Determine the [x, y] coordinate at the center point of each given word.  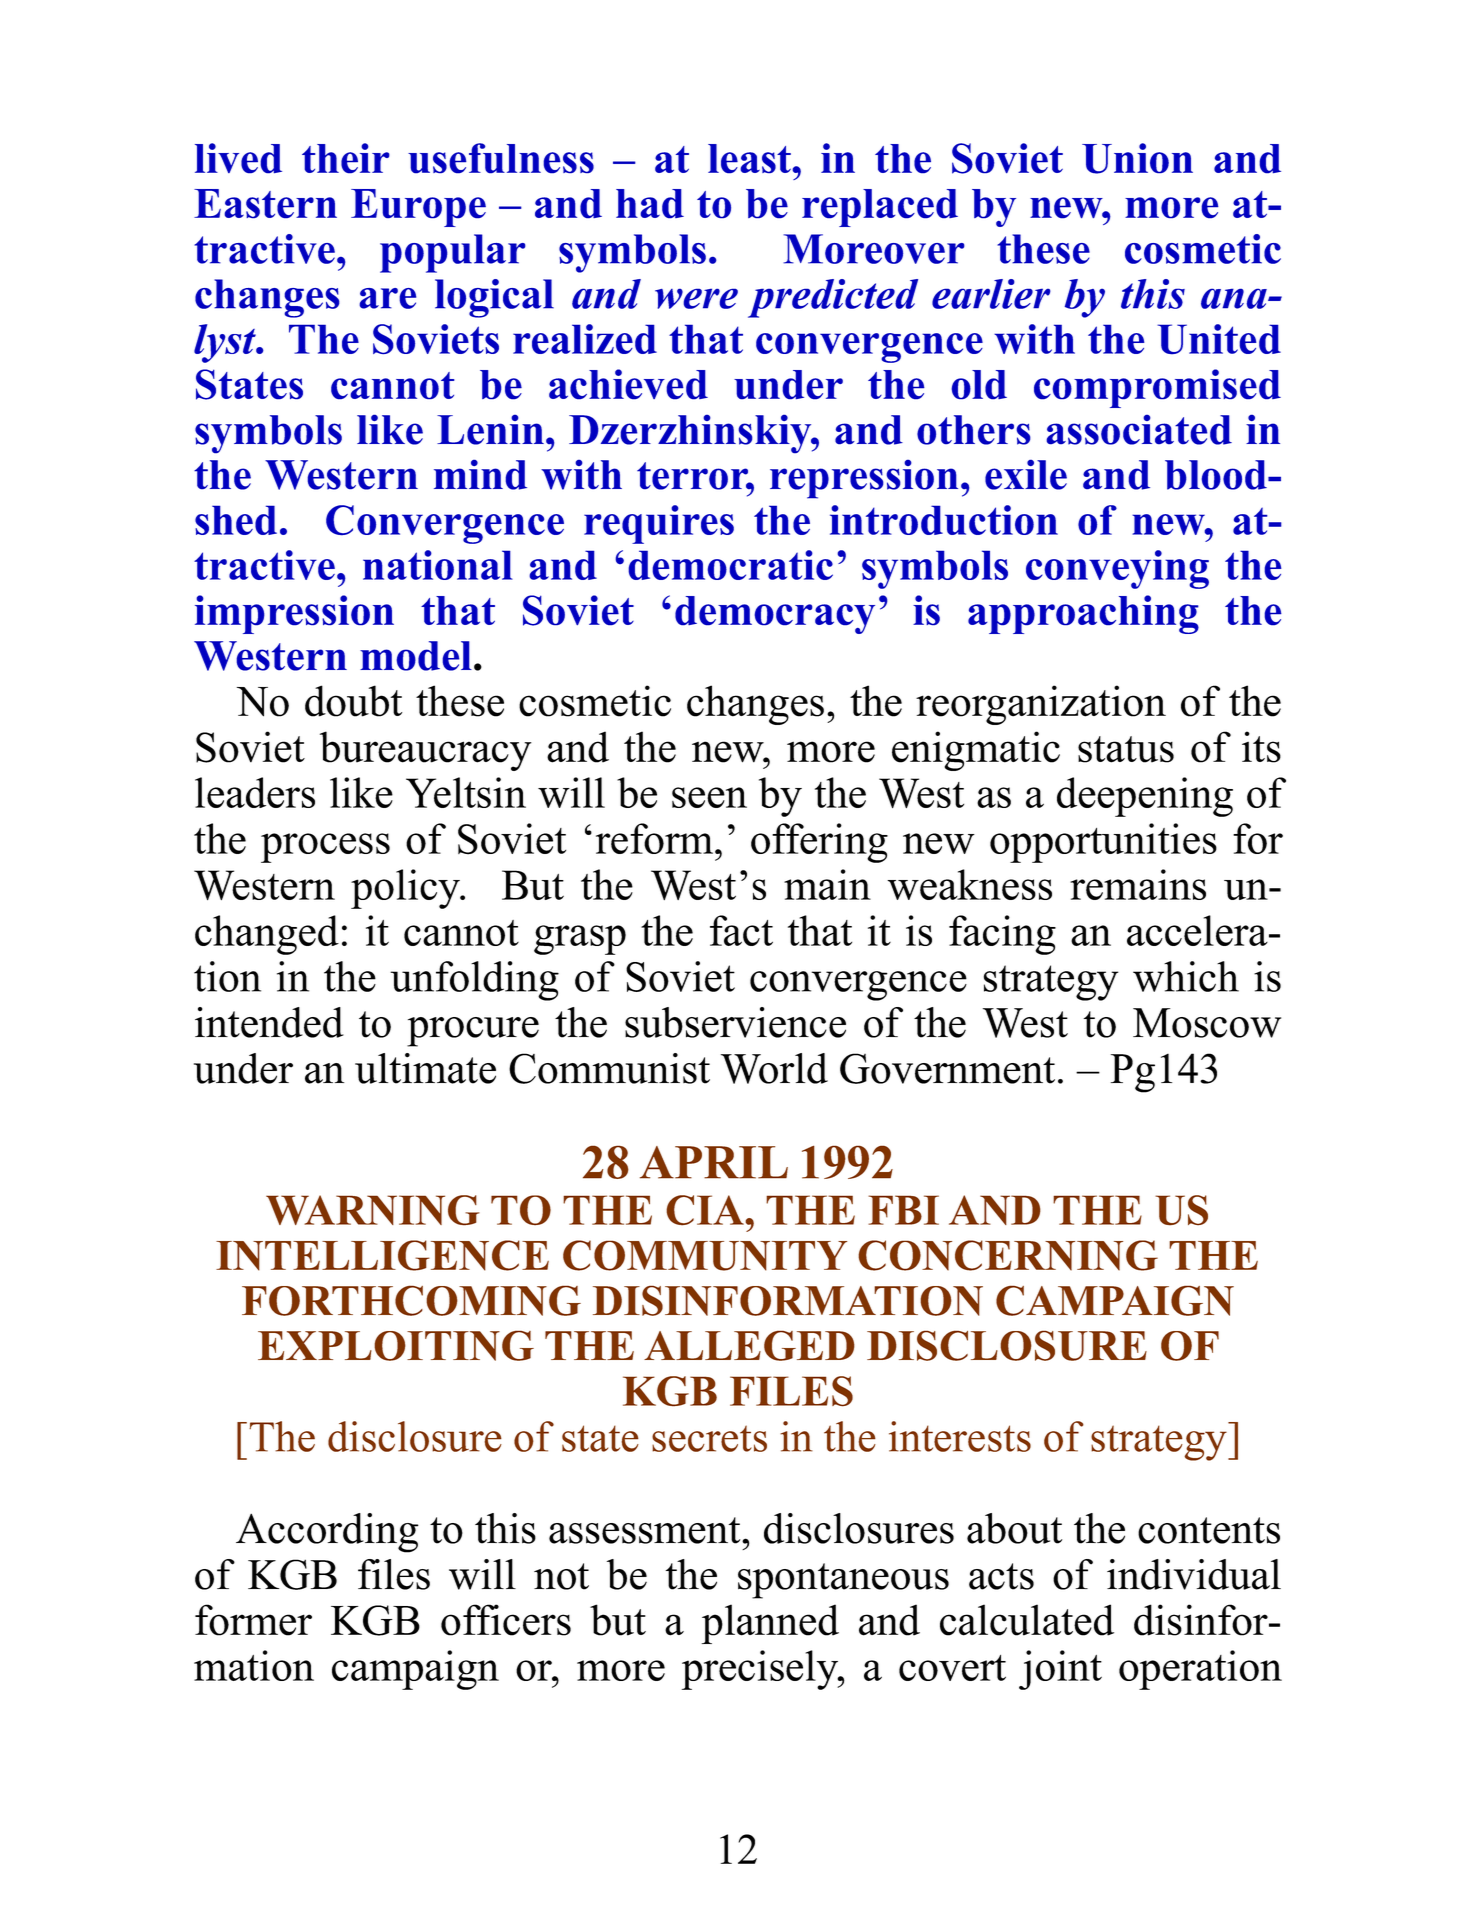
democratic [730, 565]
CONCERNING [1008, 1255]
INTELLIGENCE [382, 1255]
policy [406, 889]
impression [294, 614]
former [253, 1620]
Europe [418, 208]
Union [1137, 158]
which [1186, 976]
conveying [1117, 569]
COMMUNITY [705, 1255]
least [750, 159]
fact [741, 930]
